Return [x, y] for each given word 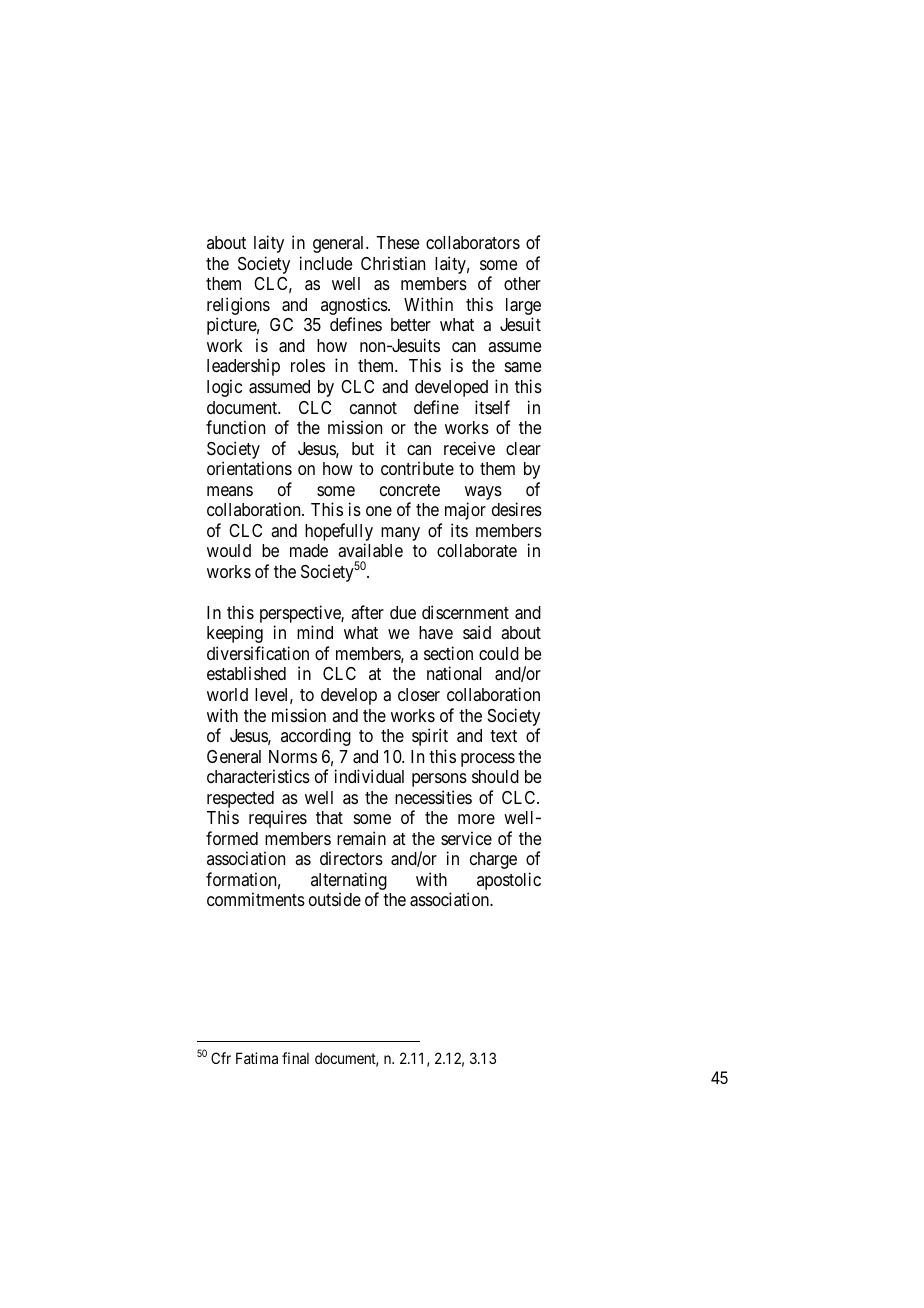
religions [238, 307]
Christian [393, 263]
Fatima [257, 1058]
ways [483, 493]
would [229, 550]
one [379, 511]
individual [369, 776]
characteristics [258, 776]
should [495, 776]
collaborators [473, 242]
